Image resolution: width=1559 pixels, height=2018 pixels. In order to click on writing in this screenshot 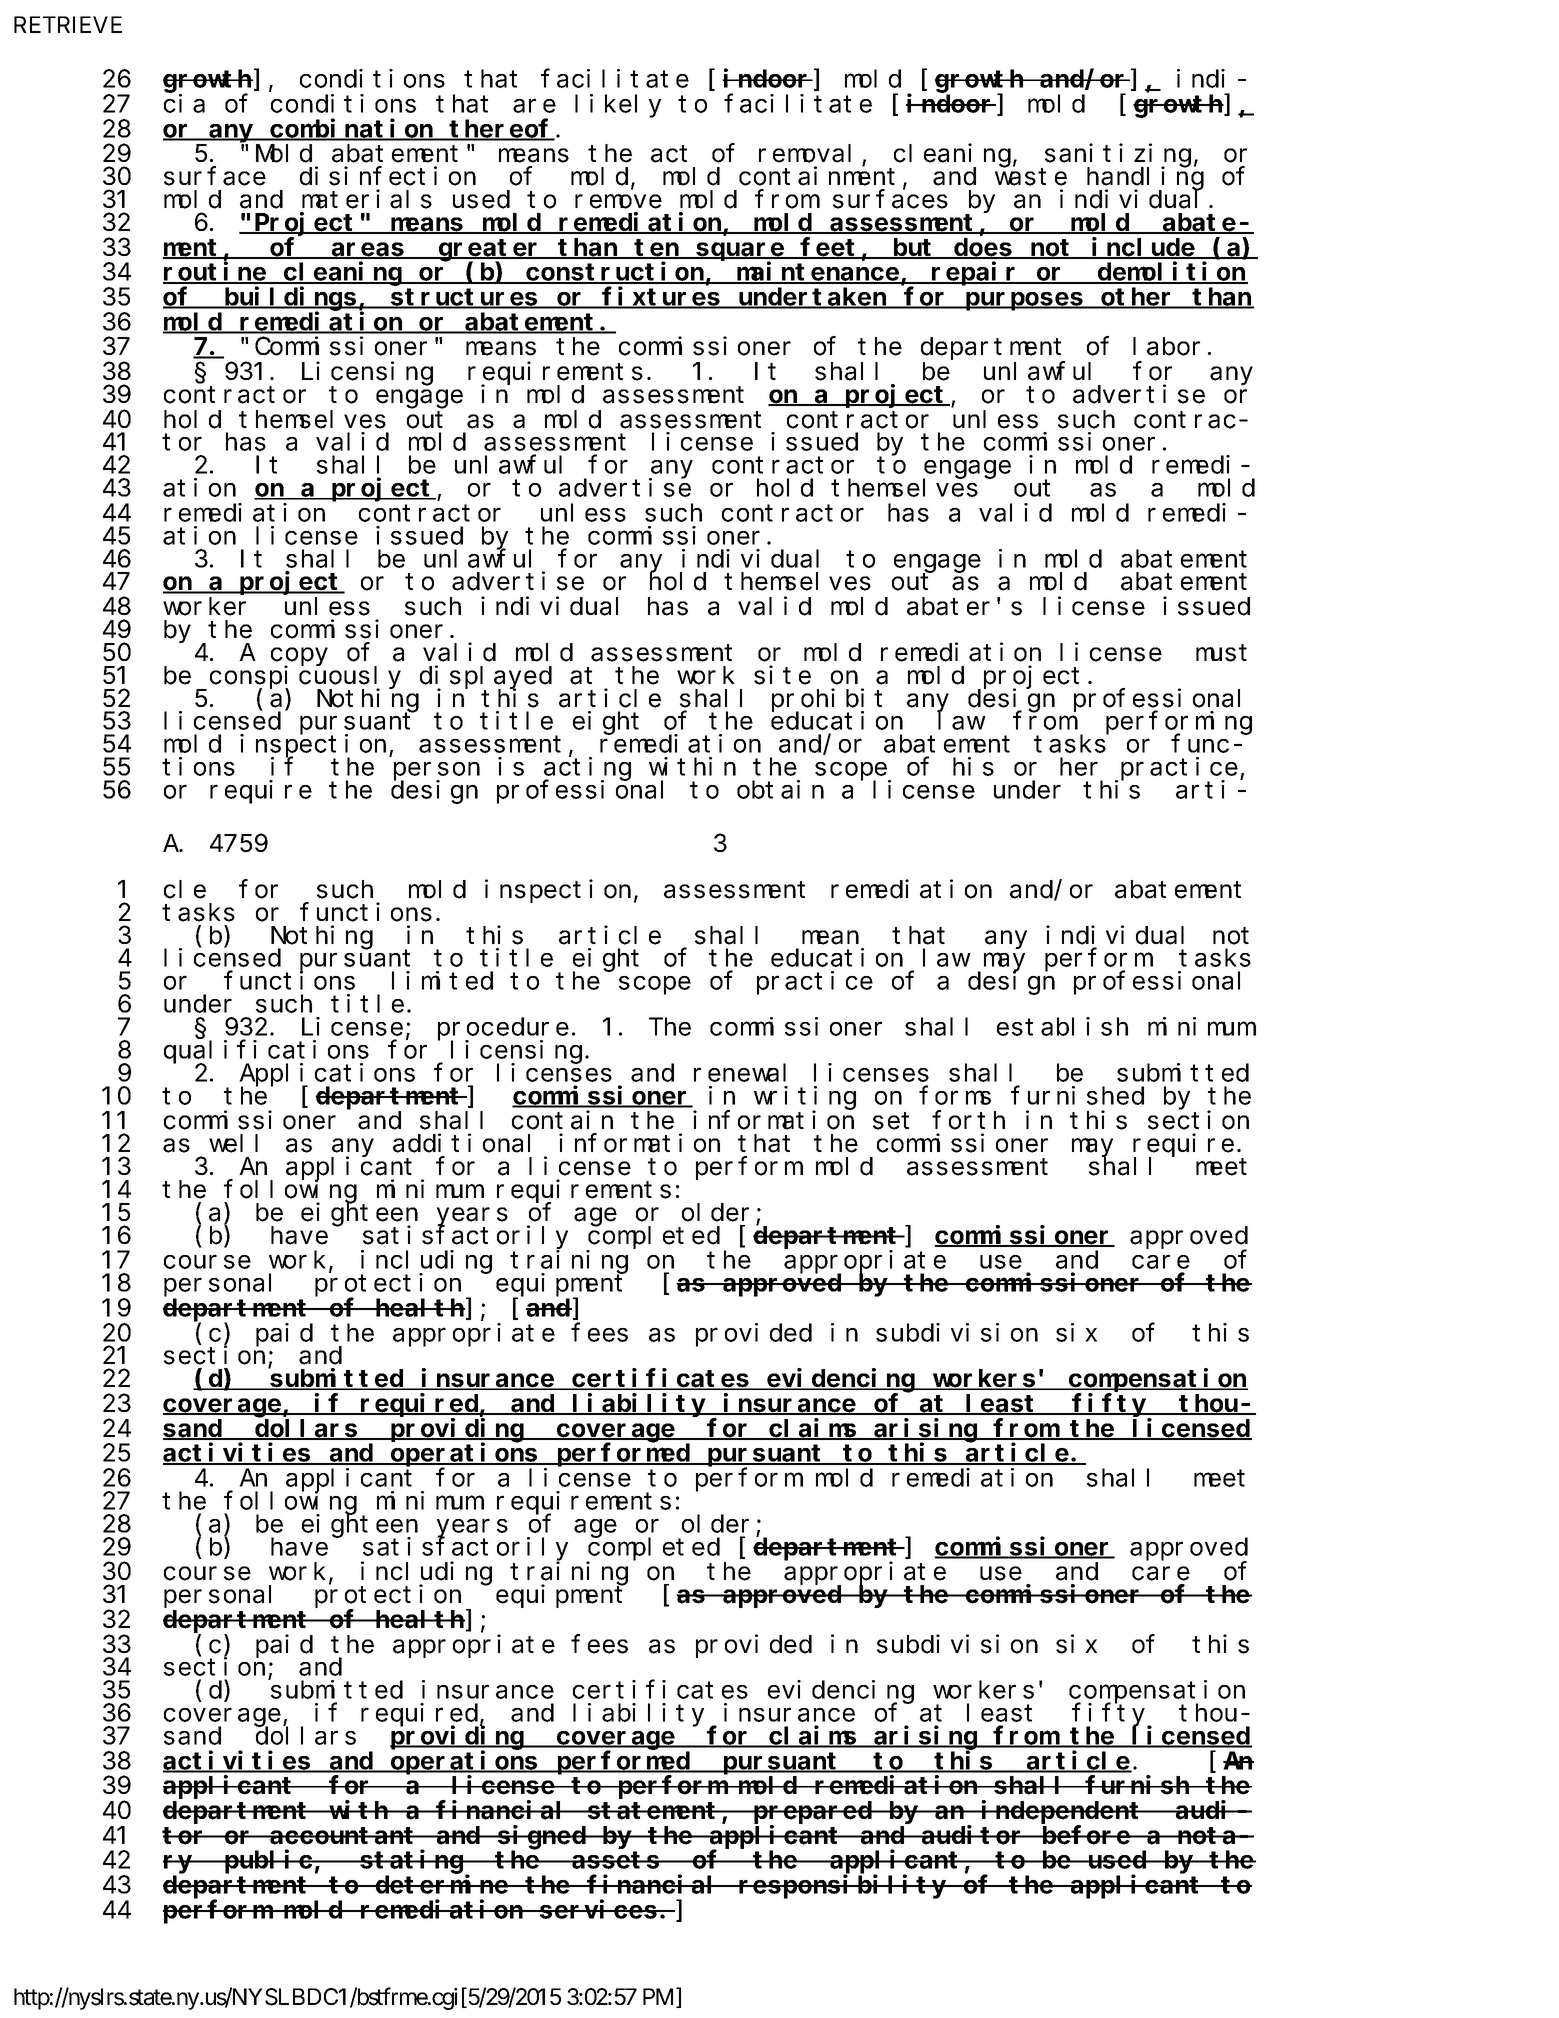, I will do `click(805, 1098)`.
